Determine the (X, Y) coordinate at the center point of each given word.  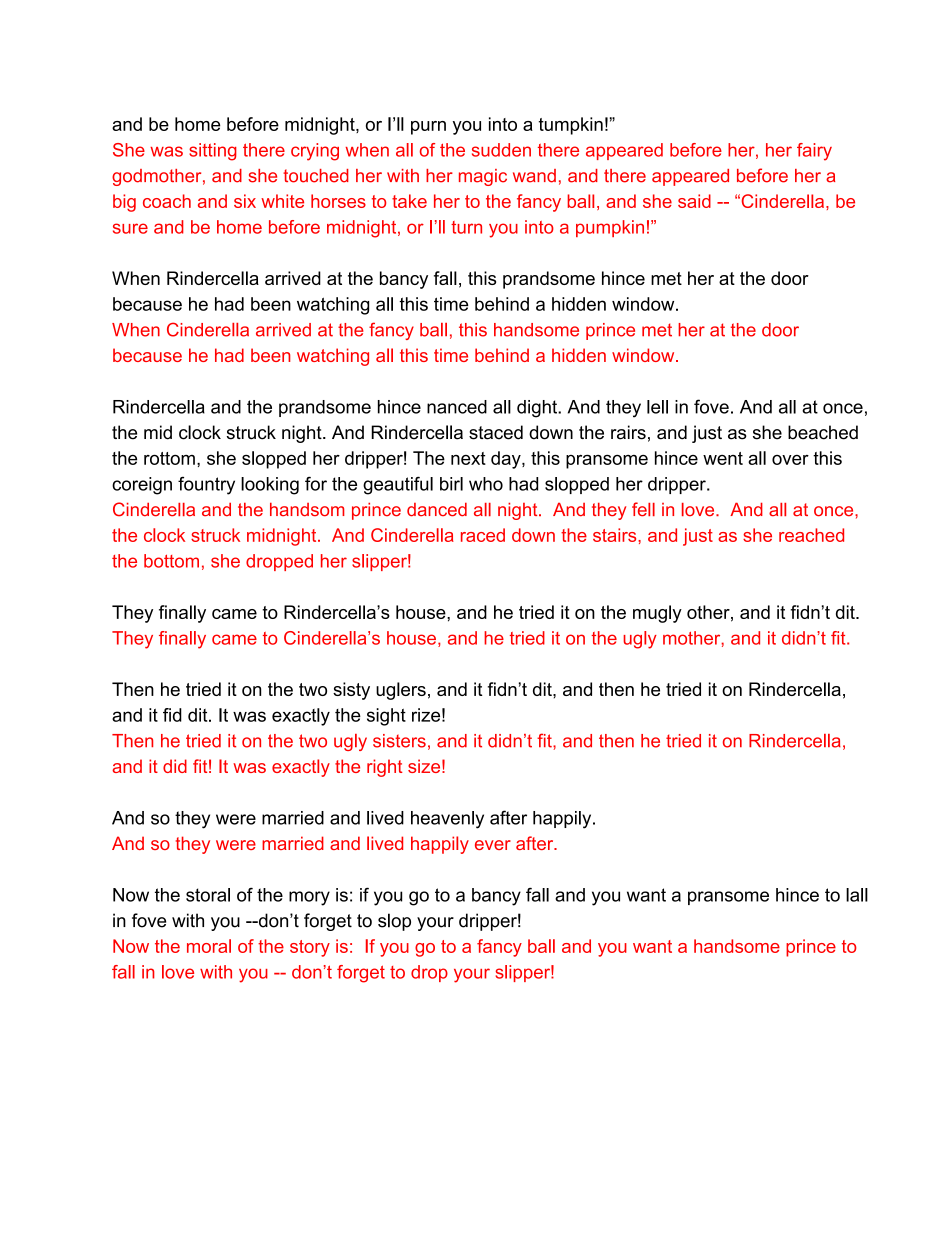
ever (493, 845)
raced (483, 535)
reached (811, 535)
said (694, 201)
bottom (171, 561)
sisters (399, 741)
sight (386, 717)
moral (209, 946)
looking (270, 486)
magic (483, 177)
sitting (213, 152)
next (468, 458)
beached (823, 432)
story (310, 948)
